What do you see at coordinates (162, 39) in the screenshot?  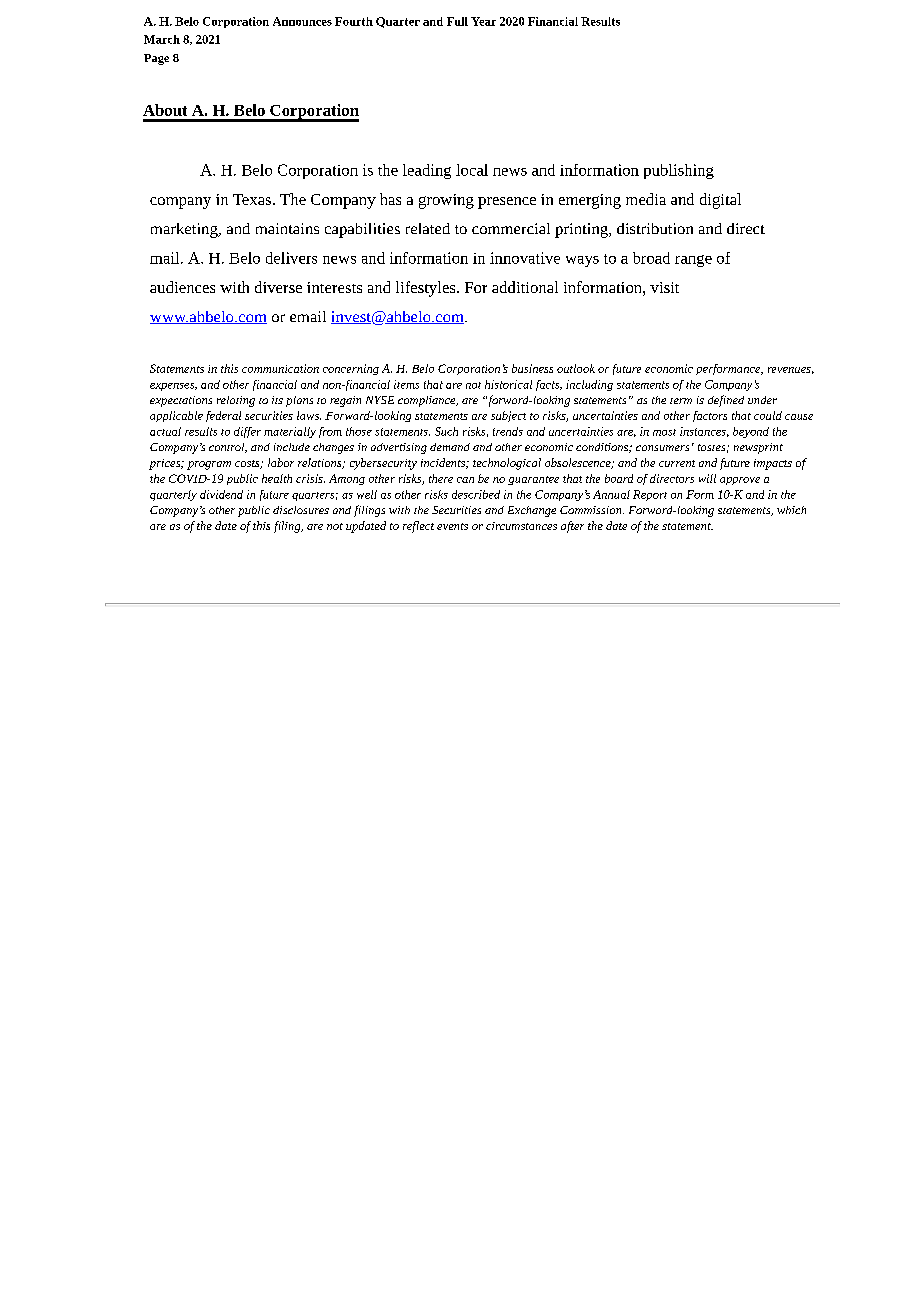 I see `March` at bounding box center [162, 39].
